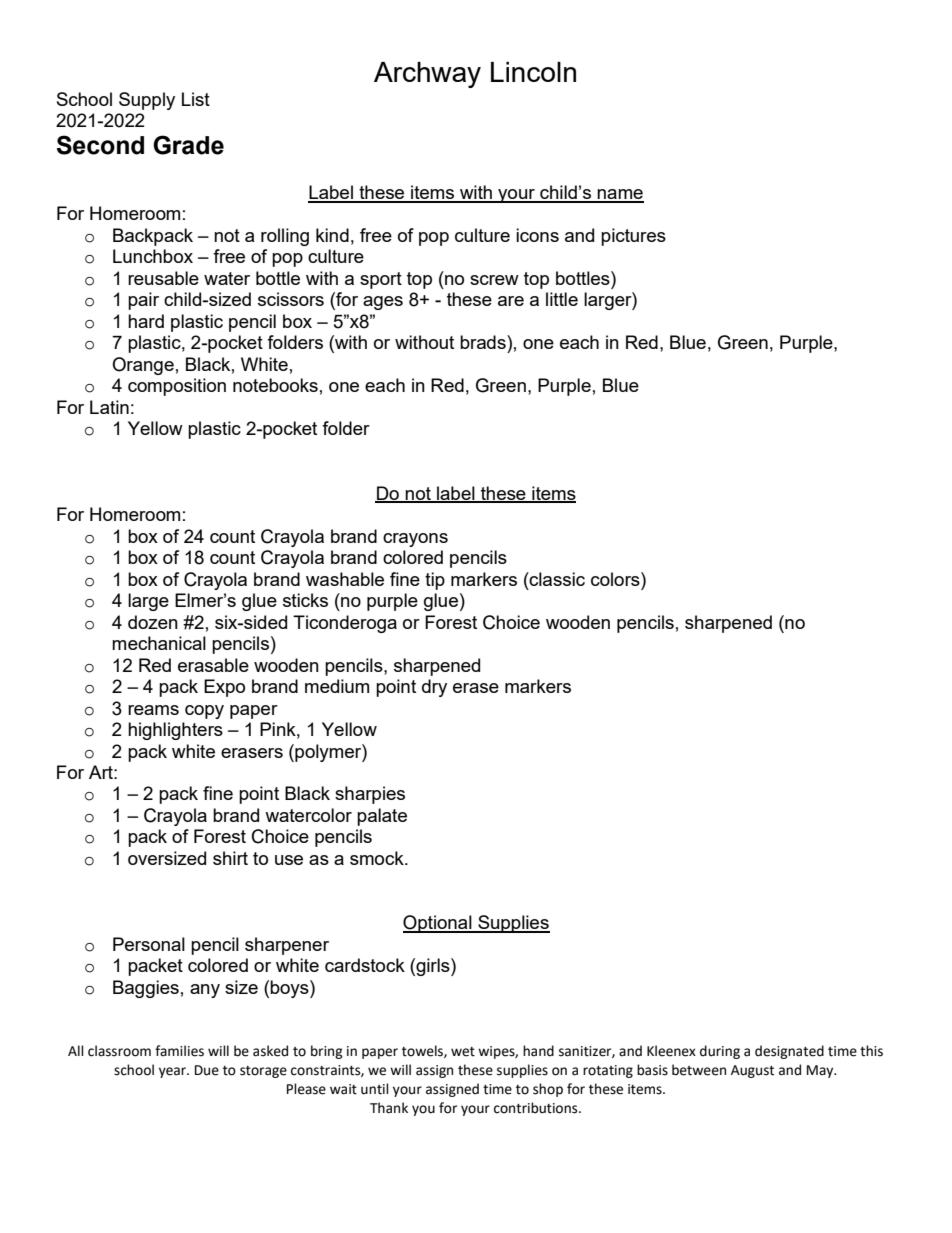  I want to click on Supply, so click(147, 101).
